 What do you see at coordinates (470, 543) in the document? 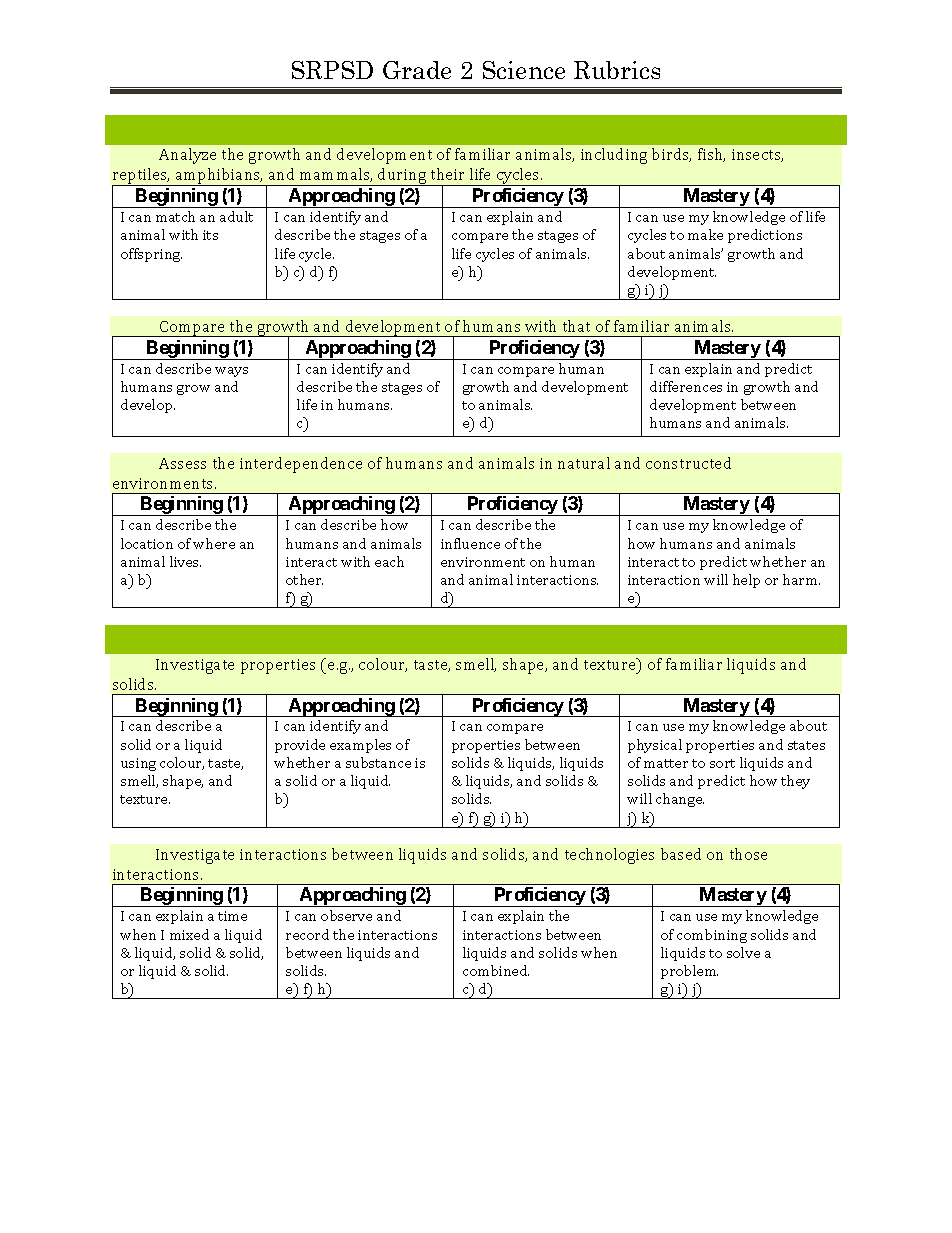
I see `influence` at bounding box center [470, 543].
